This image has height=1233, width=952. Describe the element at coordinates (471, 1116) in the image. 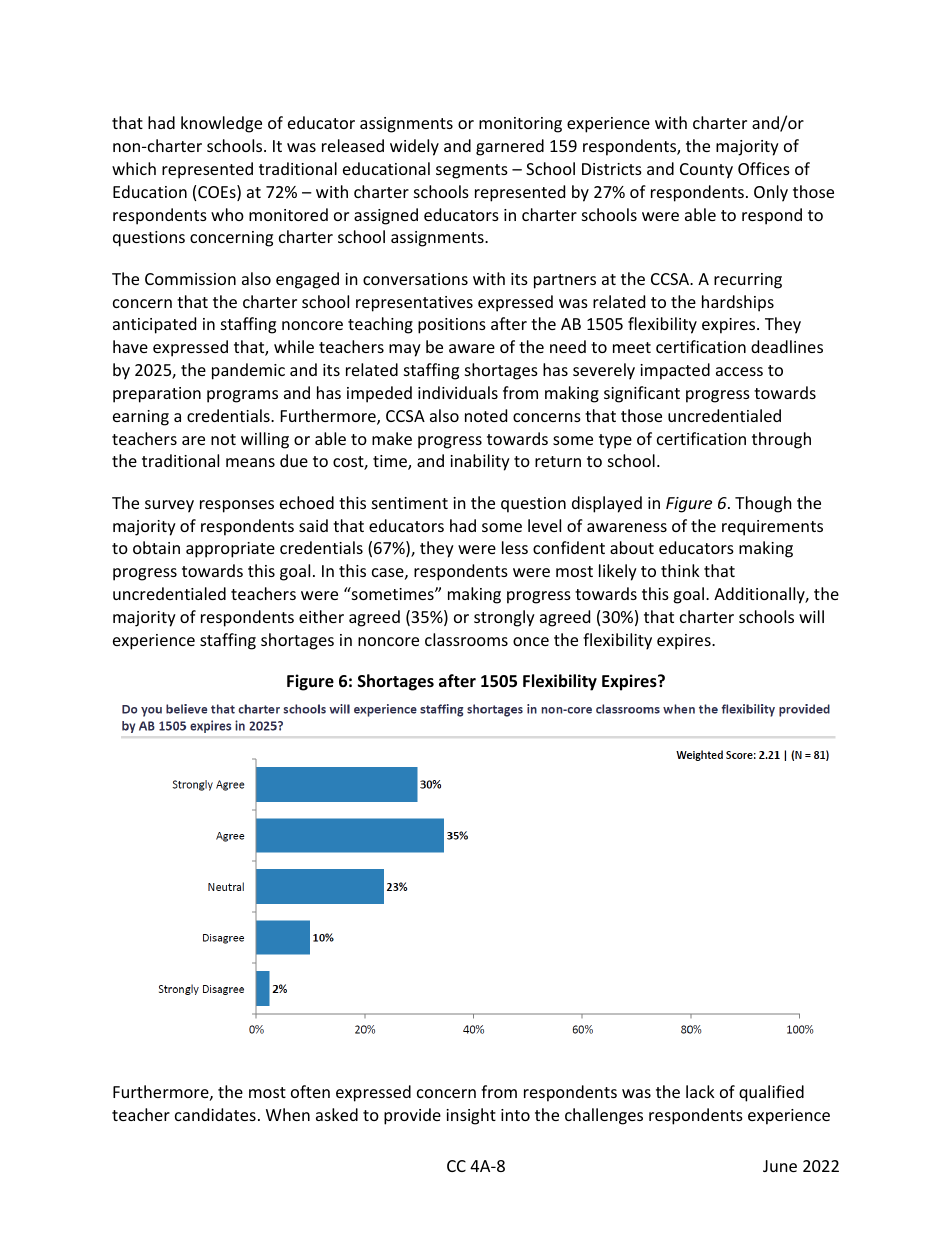

I see `insight` at that location.
